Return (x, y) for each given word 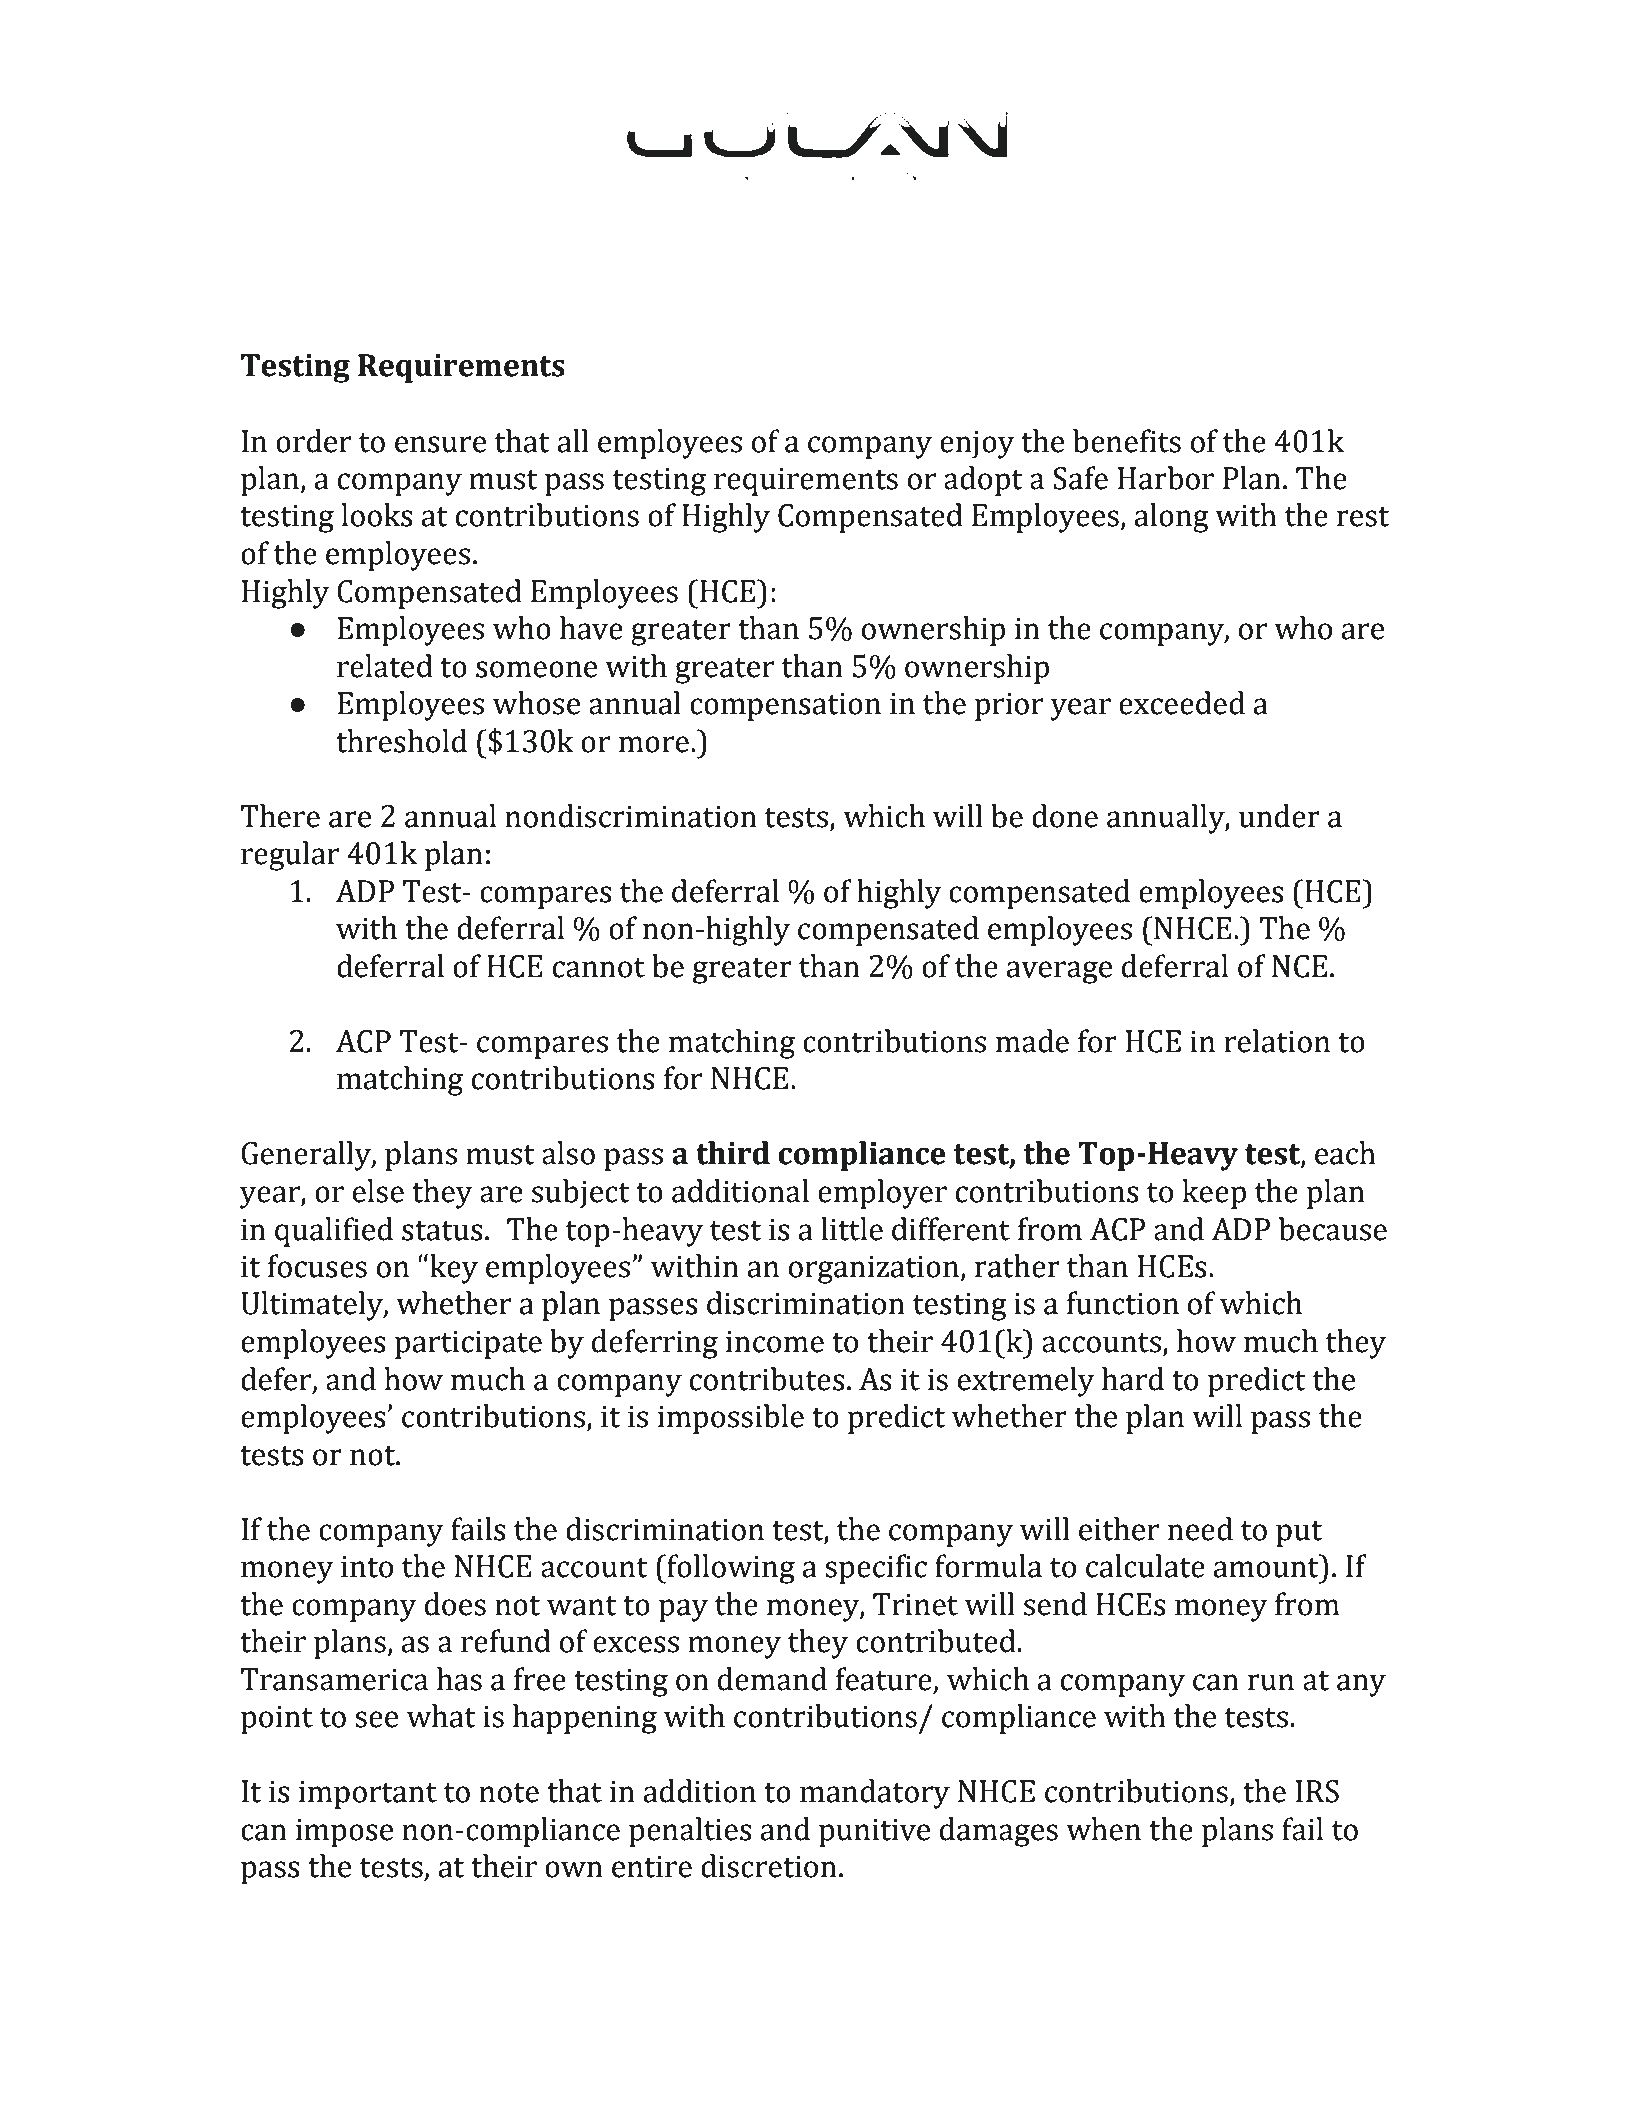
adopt (983, 481)
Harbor (1166, 478)
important (368, 1795)
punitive (874, 1833)
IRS (1317, 1791)
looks (377, 515)
